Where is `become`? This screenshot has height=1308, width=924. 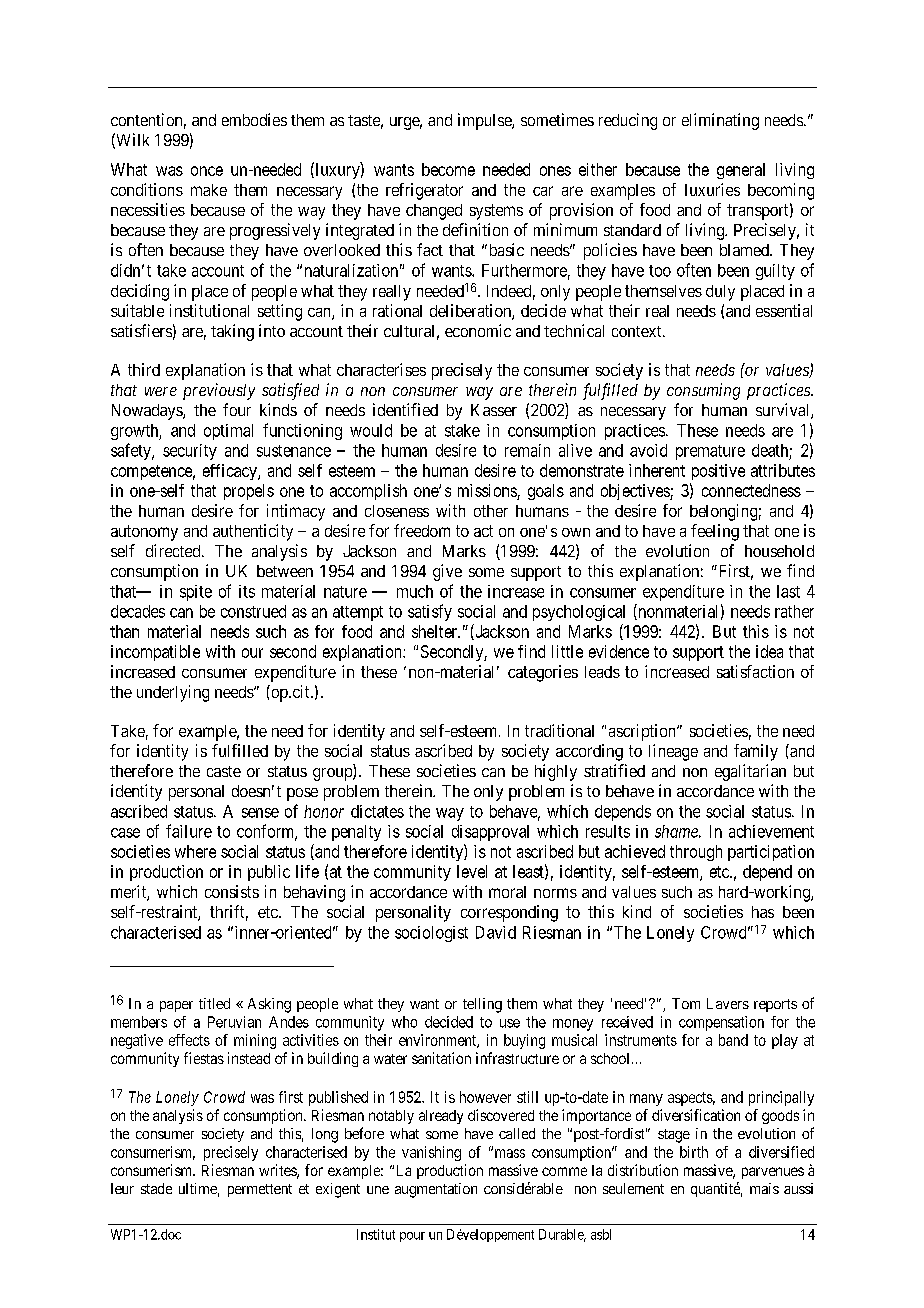 become is located at coordinates (448, 169).
